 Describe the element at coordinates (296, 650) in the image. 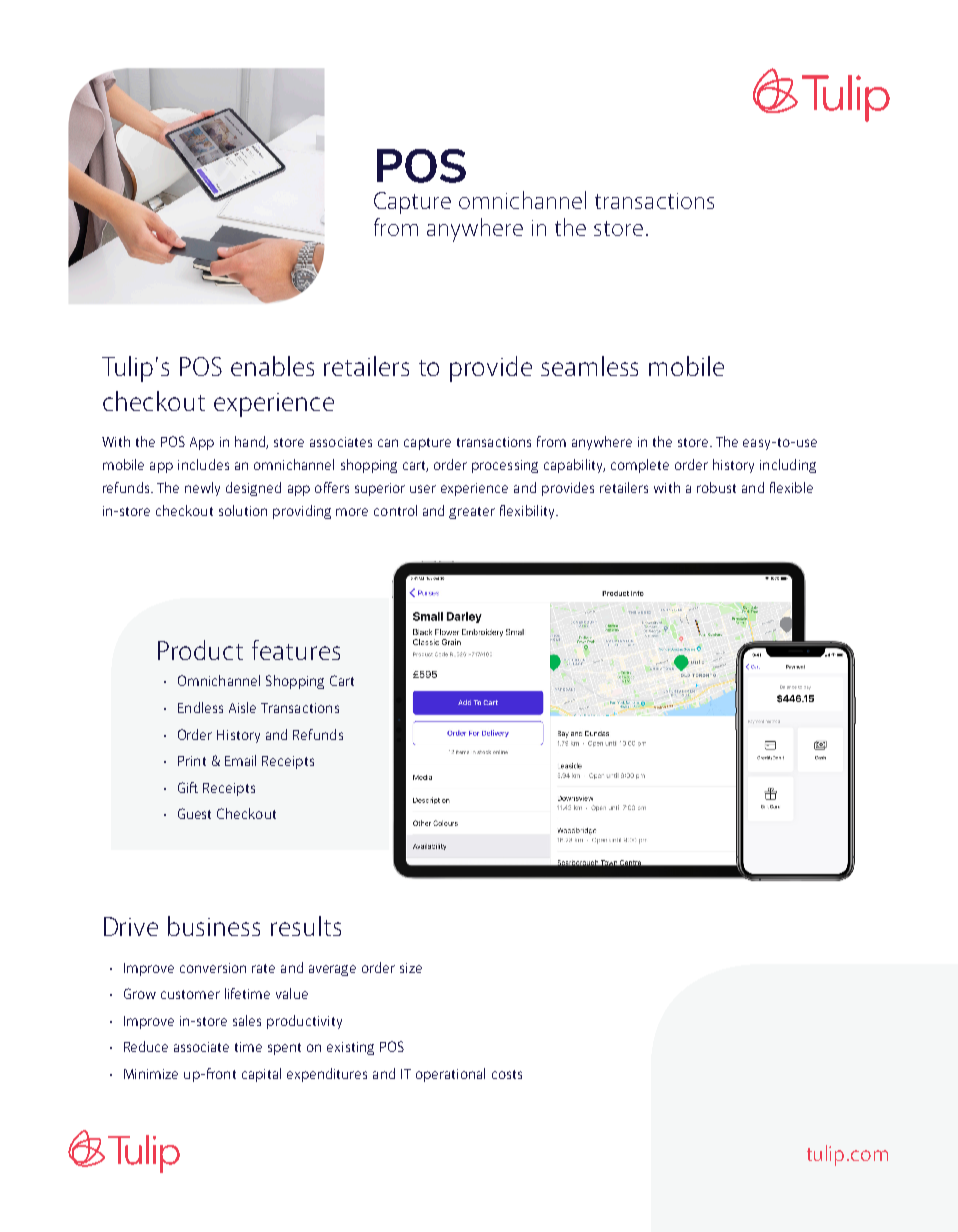

I see `features` at that location.
